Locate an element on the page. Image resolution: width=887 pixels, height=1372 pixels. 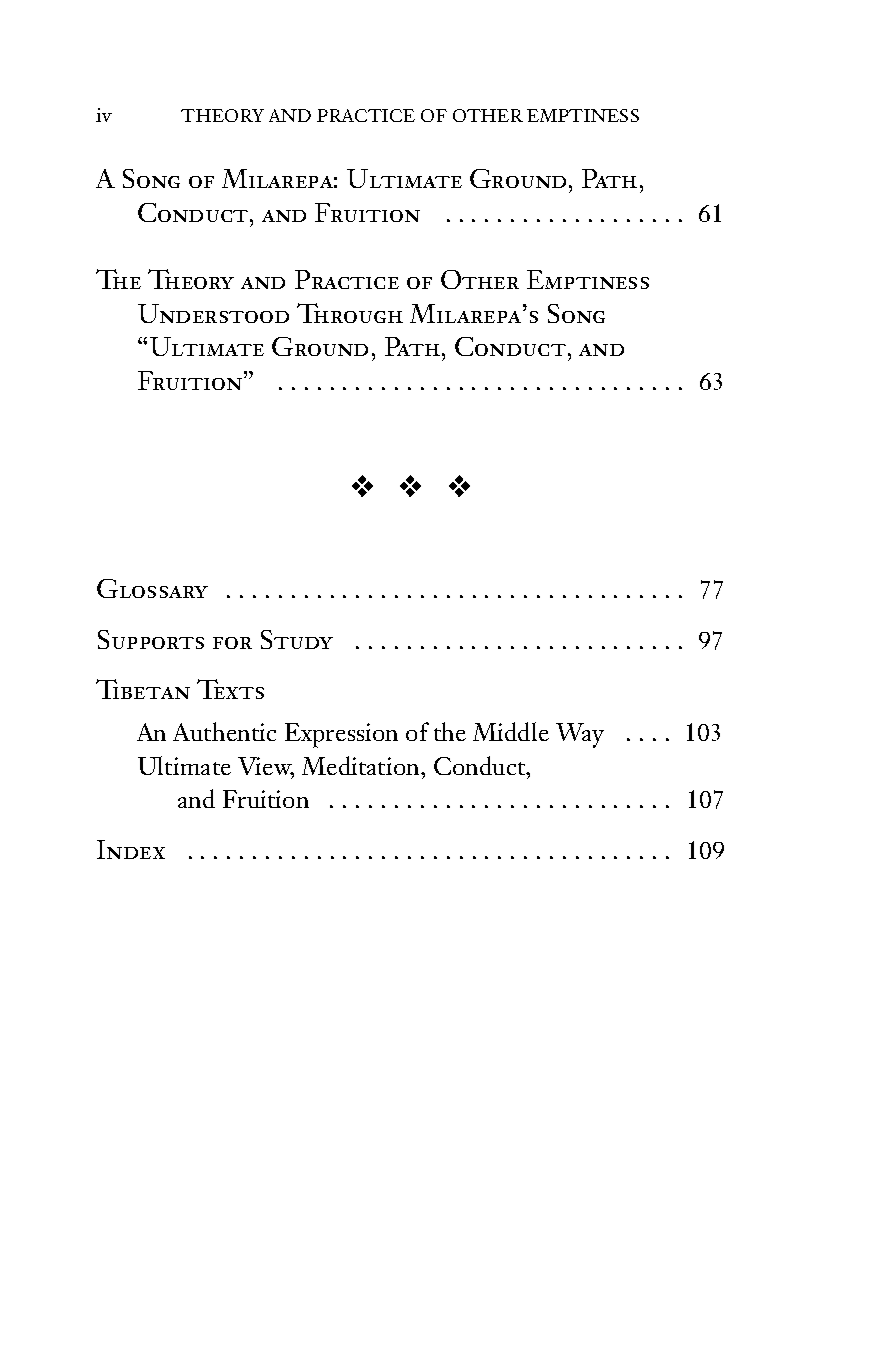
Meditation is located at coordinates (362, 765).
